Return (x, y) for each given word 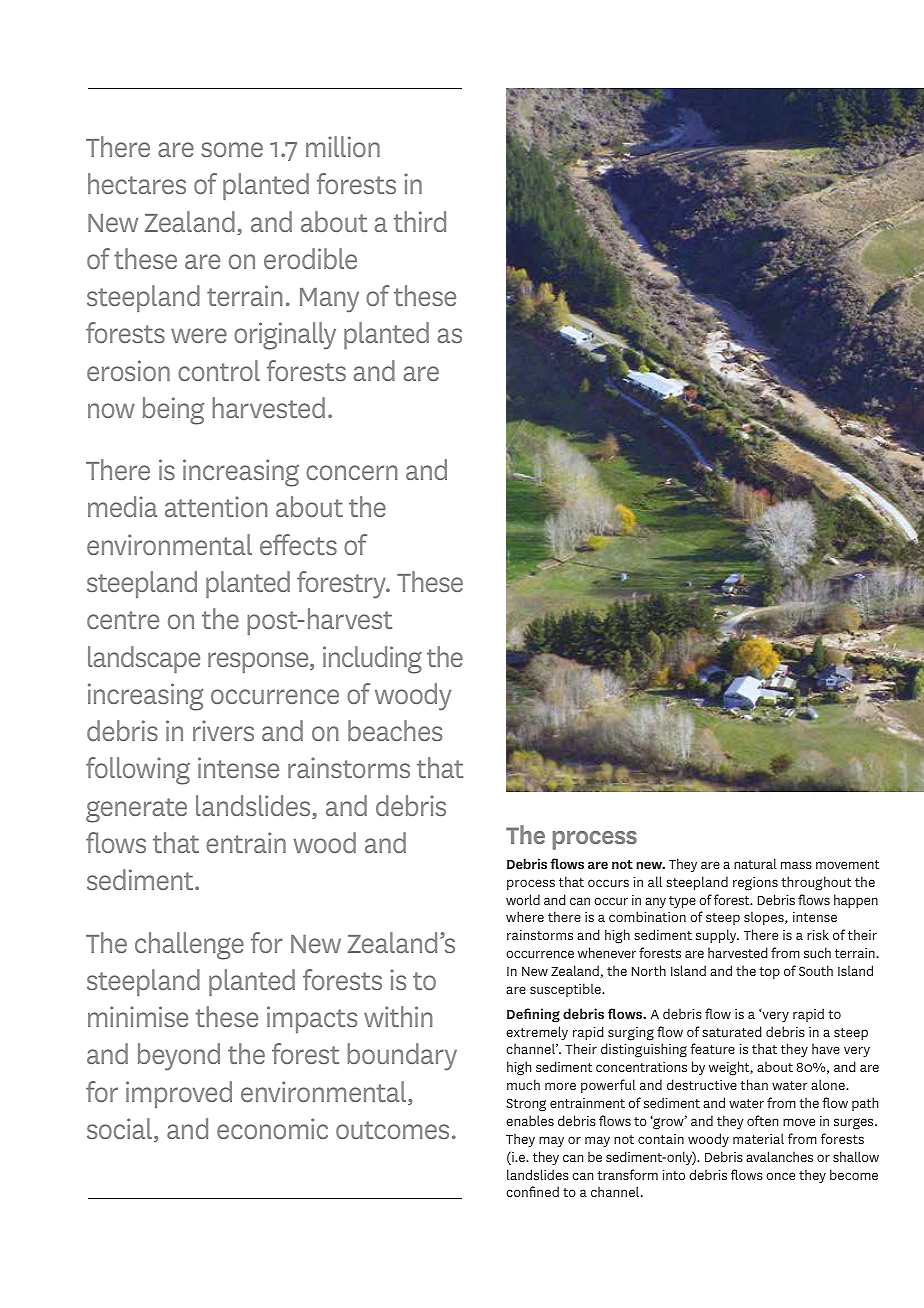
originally (285, 336)
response (259, 662)
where (525, 916)
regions (755, 883)
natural (755, 863)
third (419, 221)
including (372, 660)
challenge (189, 946)
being (173, 411)
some (232, 149)
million (343, 146)
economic (272, 1128)
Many (329, 300)
